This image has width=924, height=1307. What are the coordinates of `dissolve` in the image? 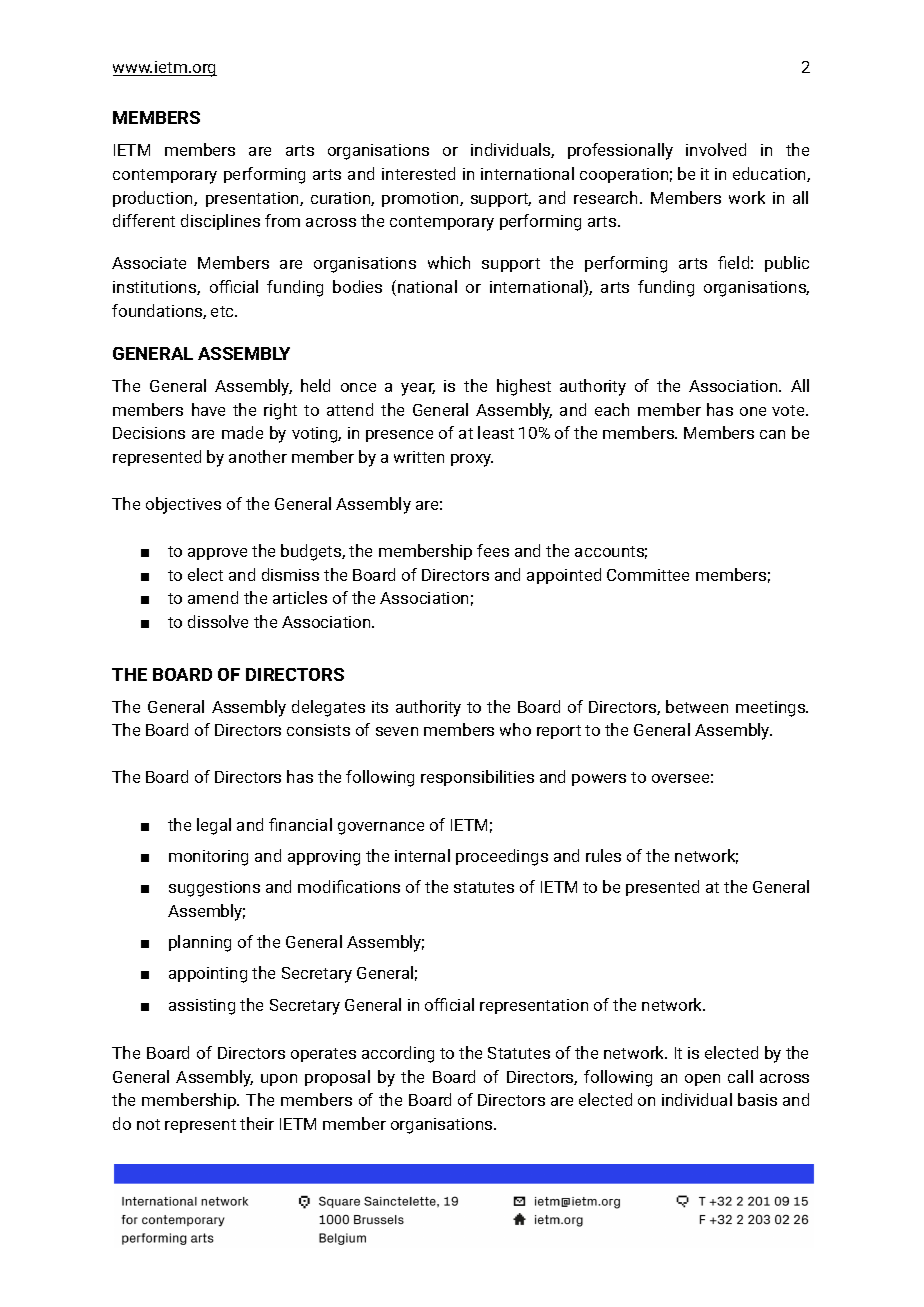 It's located at (218, 621).
